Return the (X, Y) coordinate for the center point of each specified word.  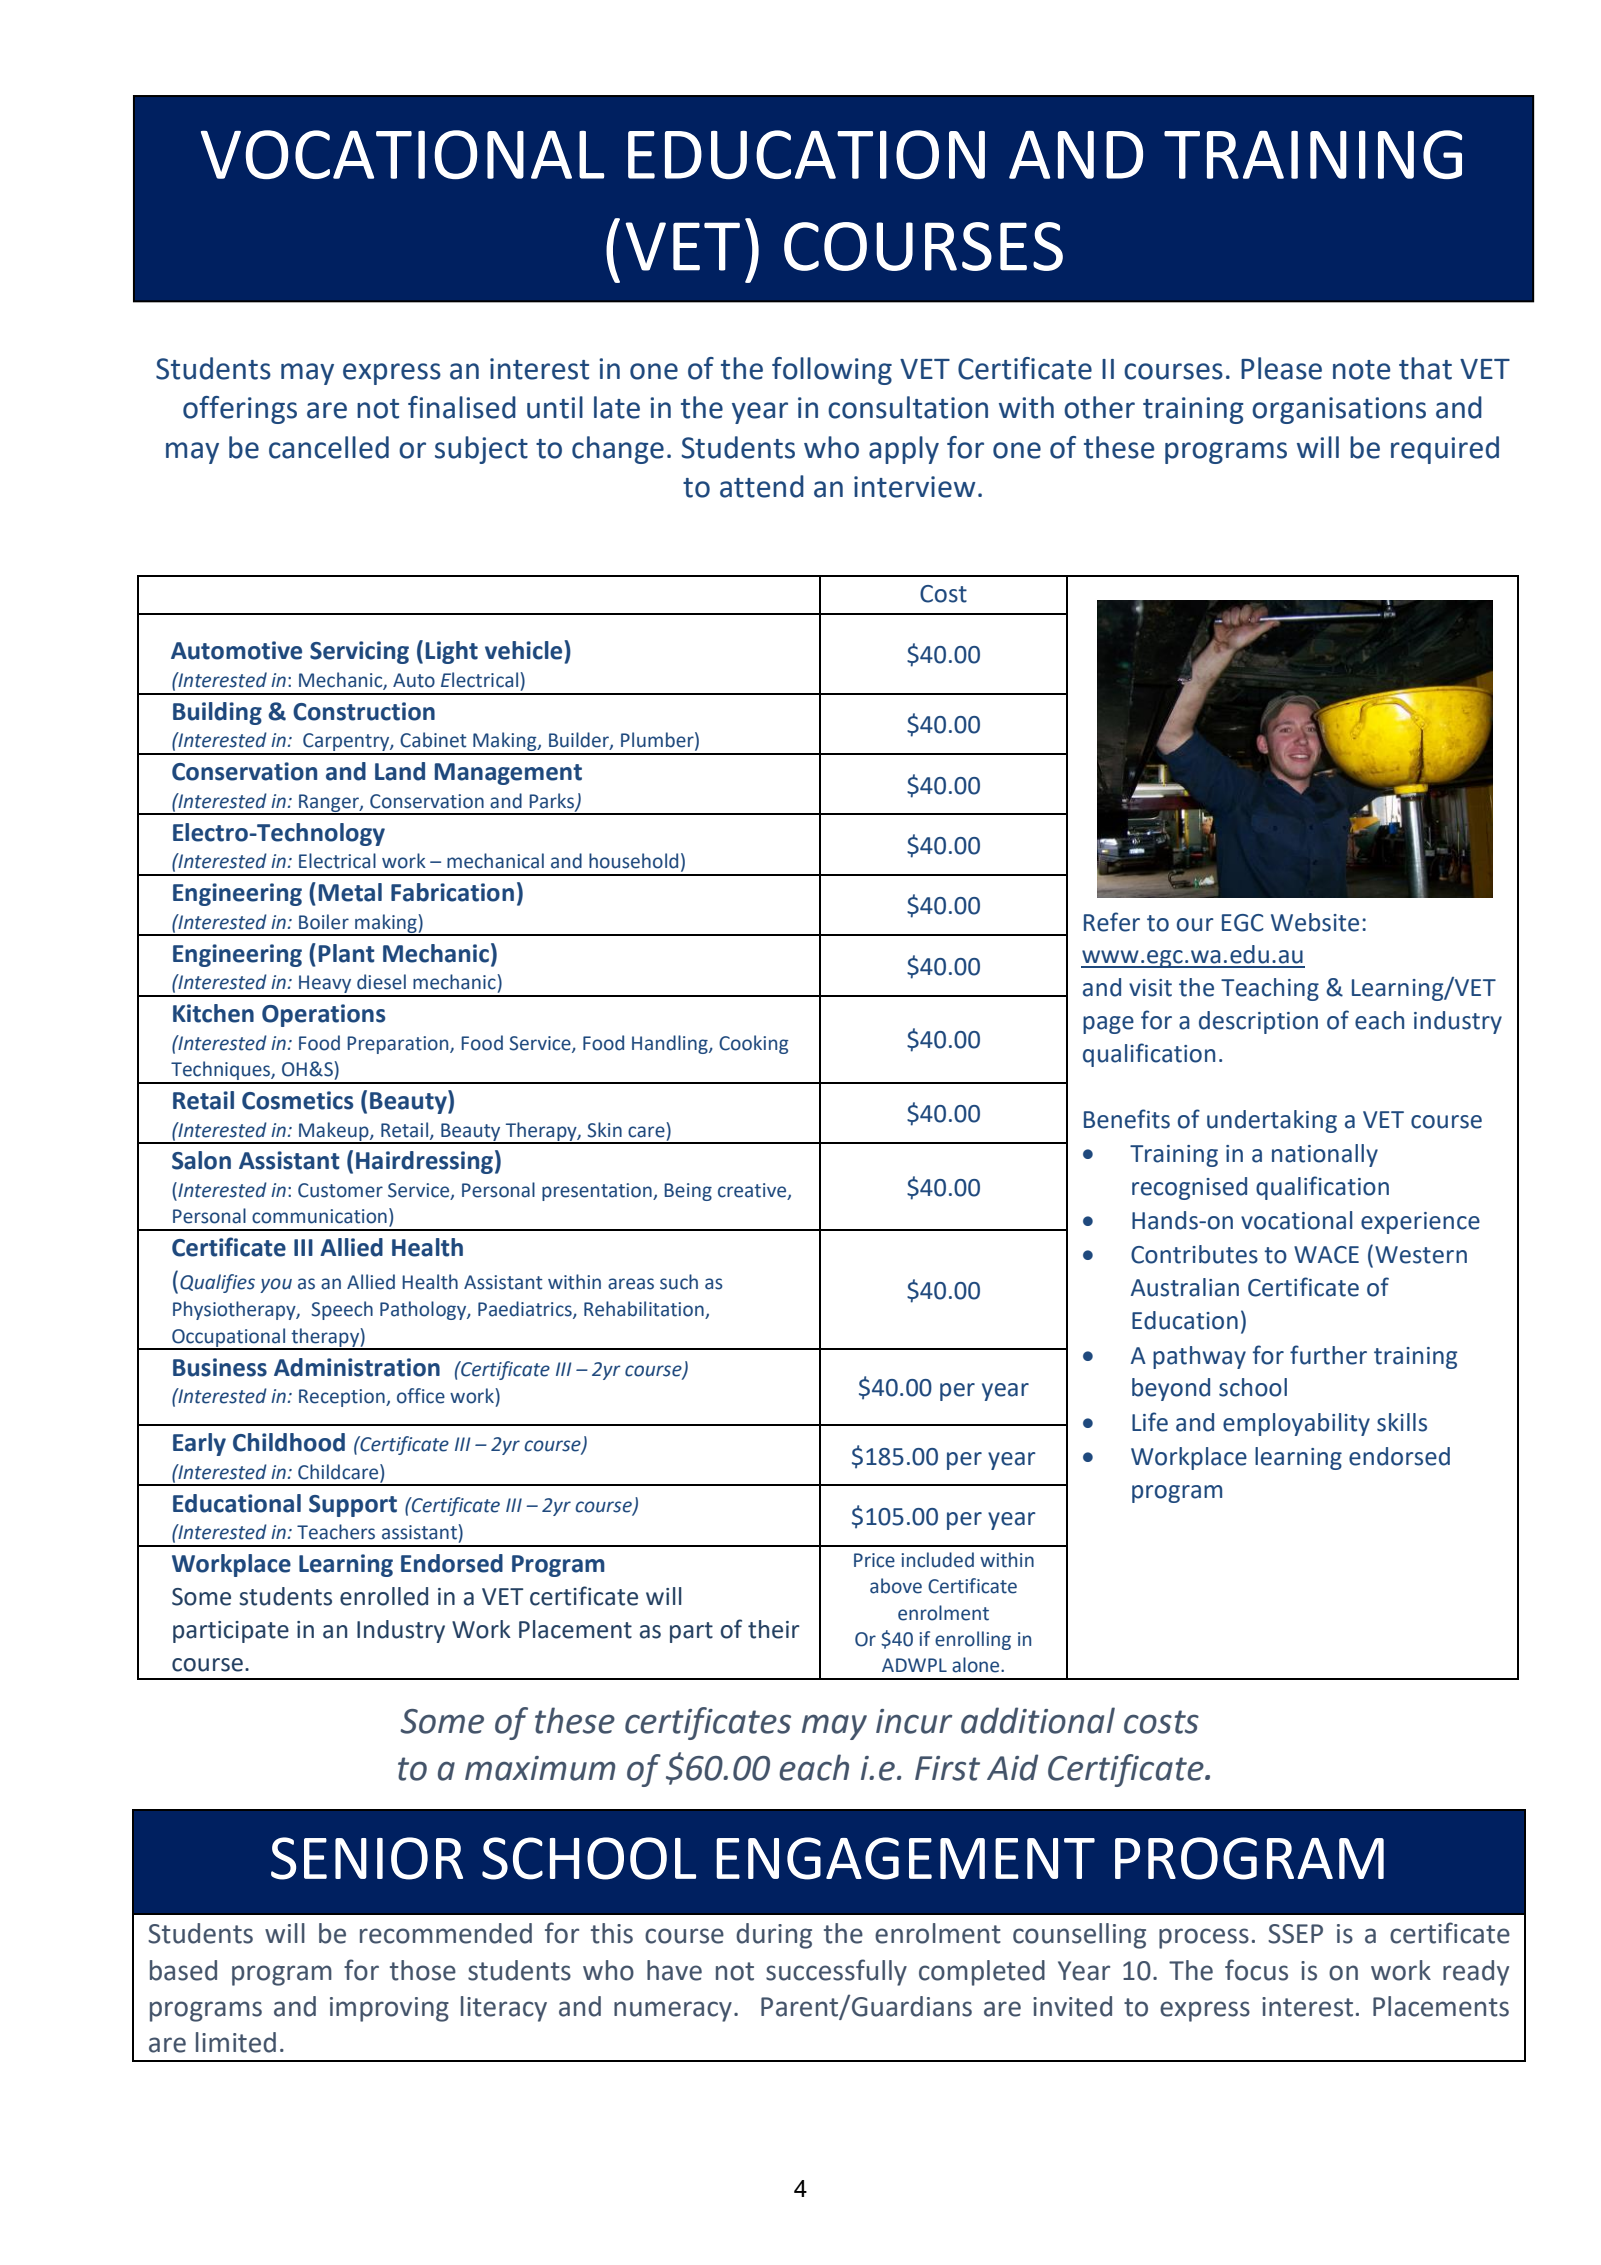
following (832, 371)
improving (389, 2009)
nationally (1325, 1155)
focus (1256, 1970)
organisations (1339, 410)
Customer (340, 1190)
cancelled (329, 447)
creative (753, 1191)
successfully (836, 1972)
